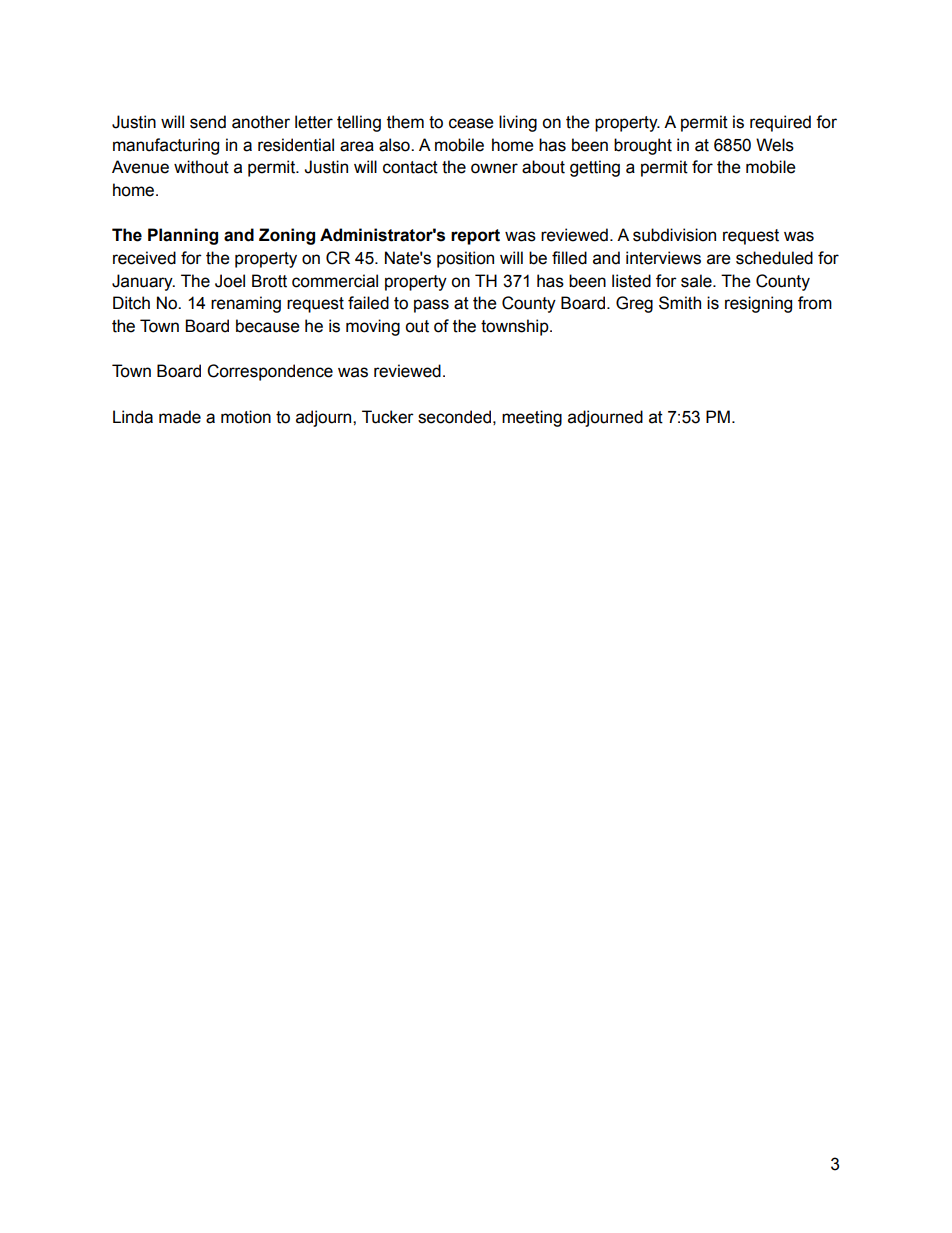 This document has width=952, height=1233. I want to click on required, so click(780, 123).
